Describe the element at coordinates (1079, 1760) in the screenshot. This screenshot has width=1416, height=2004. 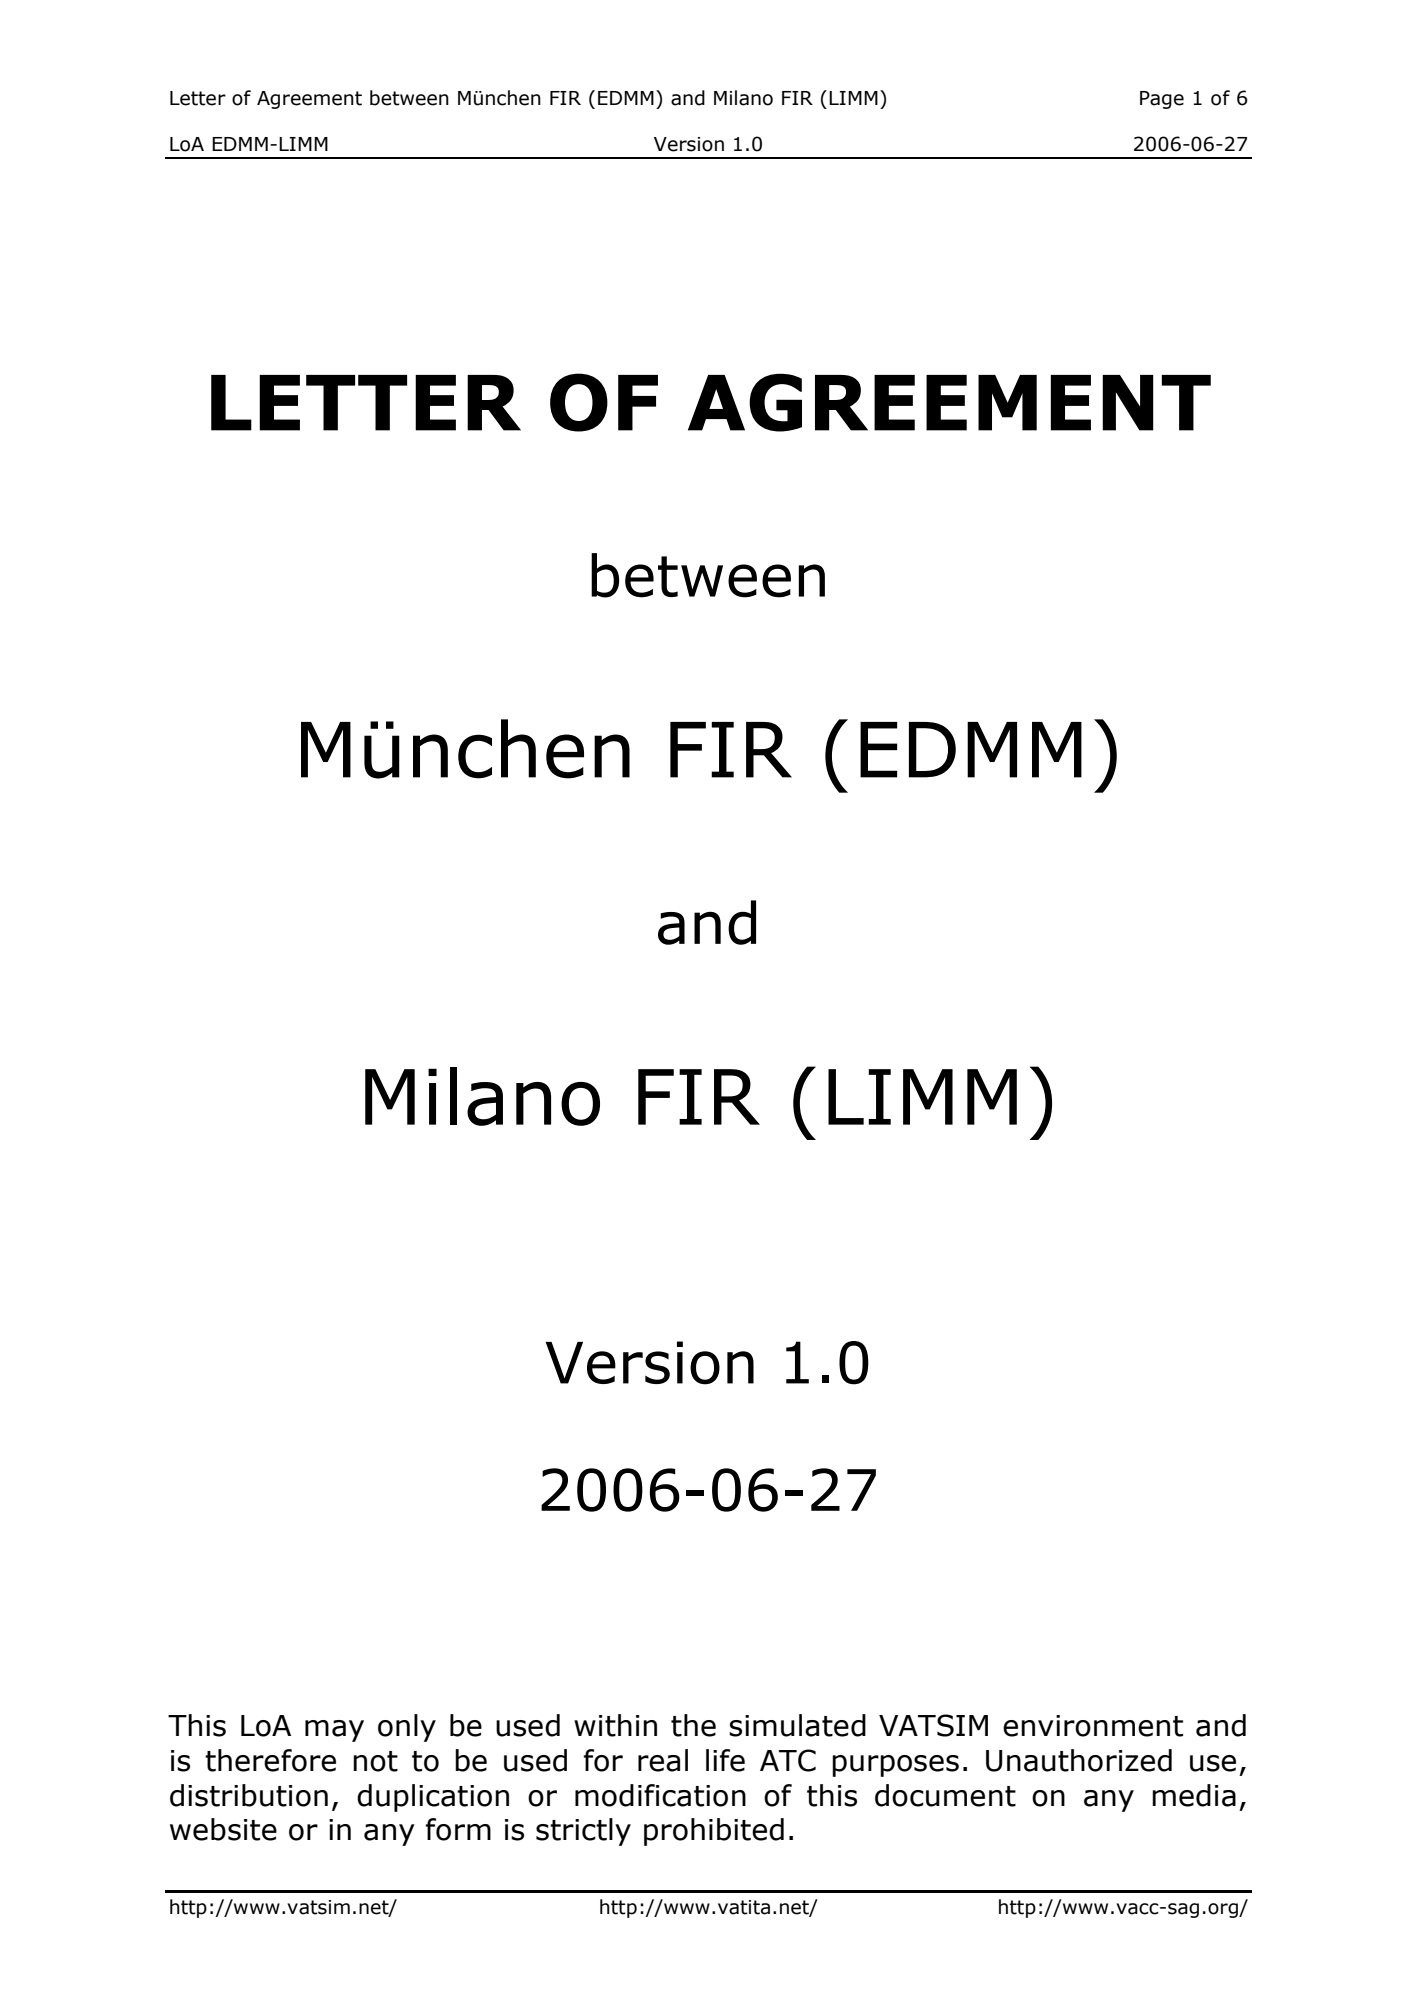
I see `Unauthorized` at that location.
